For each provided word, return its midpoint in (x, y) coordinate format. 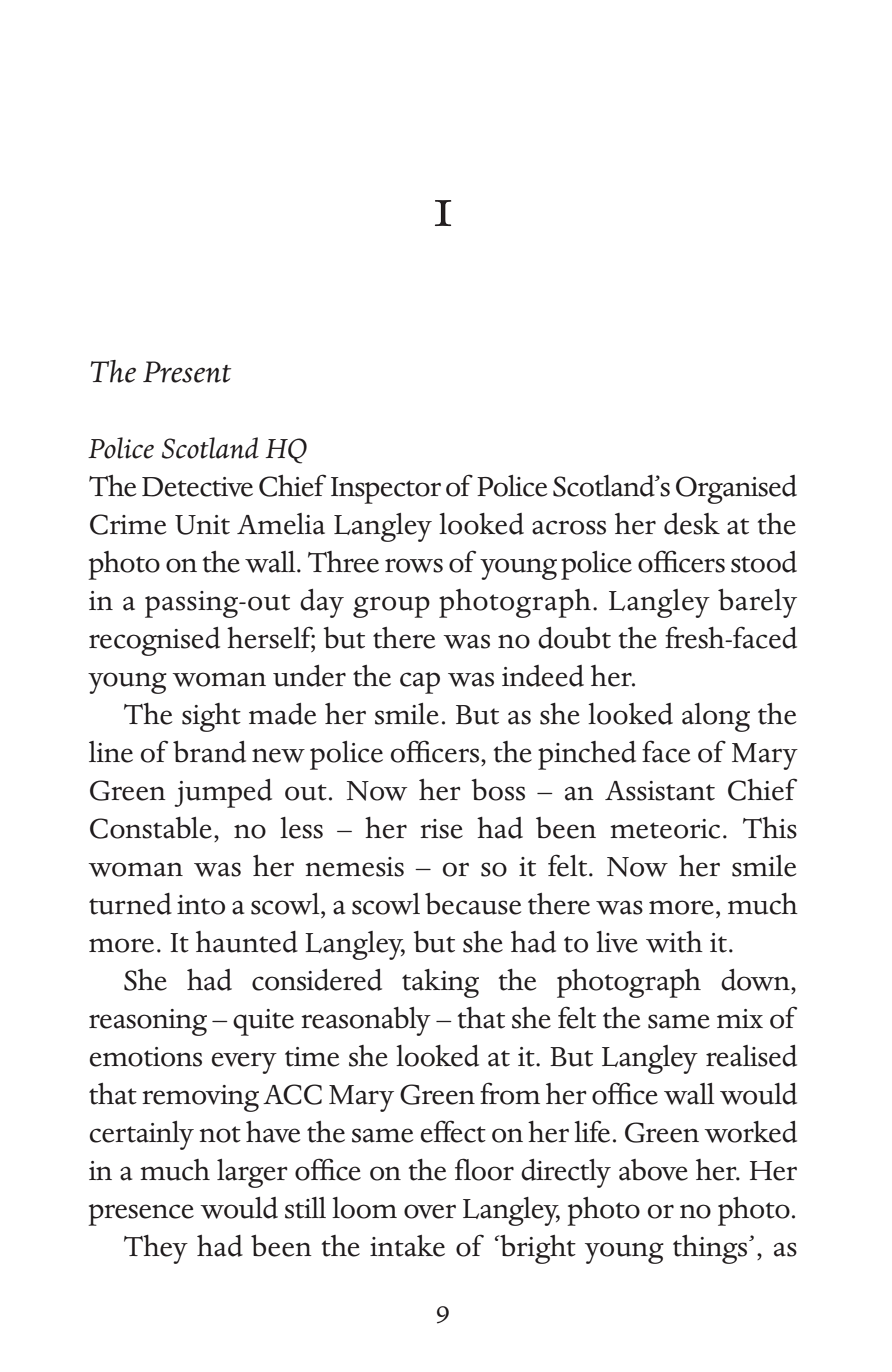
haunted (247, 942)
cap (420, 683)
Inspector (386, 490)
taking (440, 983)
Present (187, 372)
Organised (736, 489)
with (674, 942)
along (716, 717)
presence (141, 1215)
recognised (154, 641)
